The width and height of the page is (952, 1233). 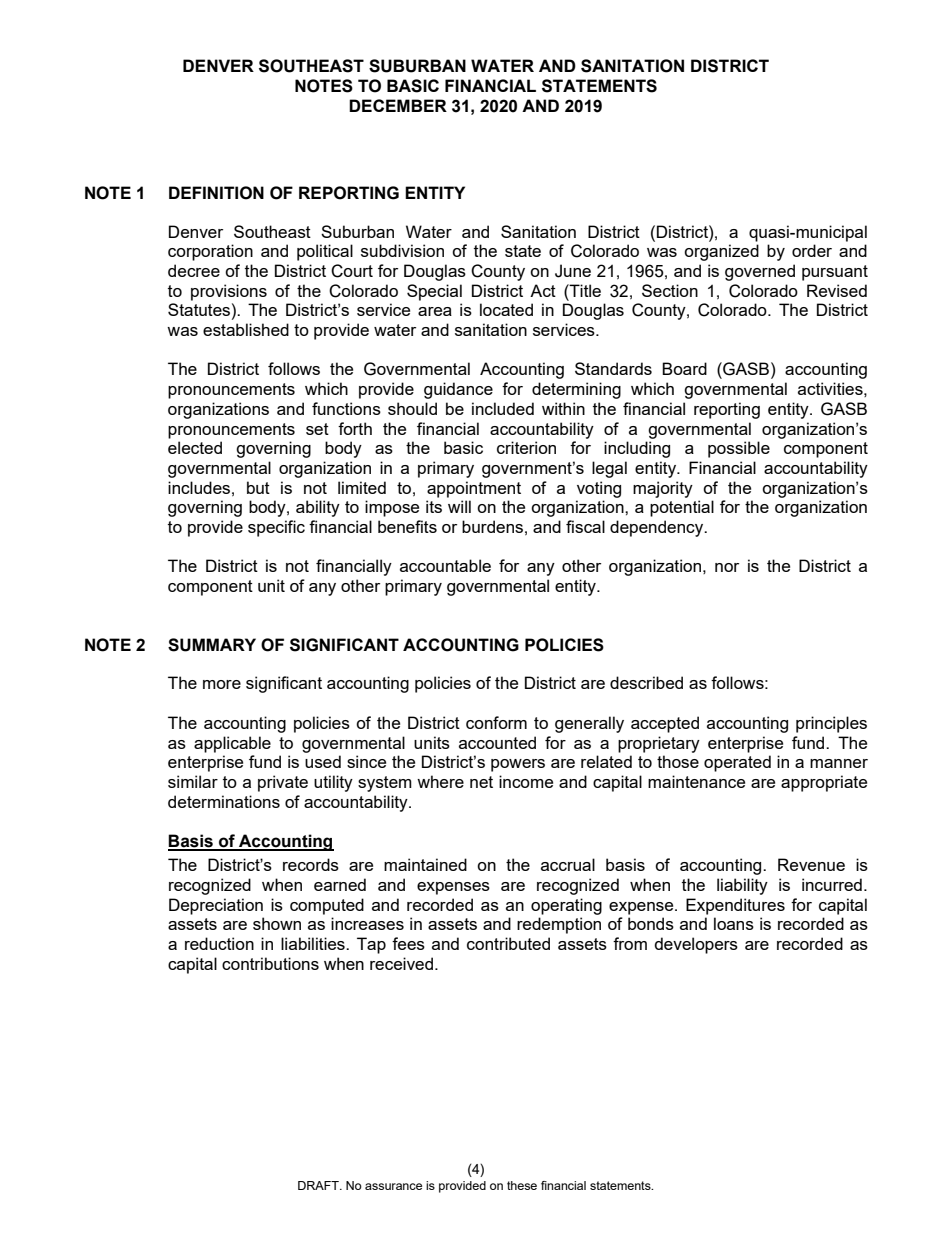 I want to click on these, so click(x=522, y=1185).
